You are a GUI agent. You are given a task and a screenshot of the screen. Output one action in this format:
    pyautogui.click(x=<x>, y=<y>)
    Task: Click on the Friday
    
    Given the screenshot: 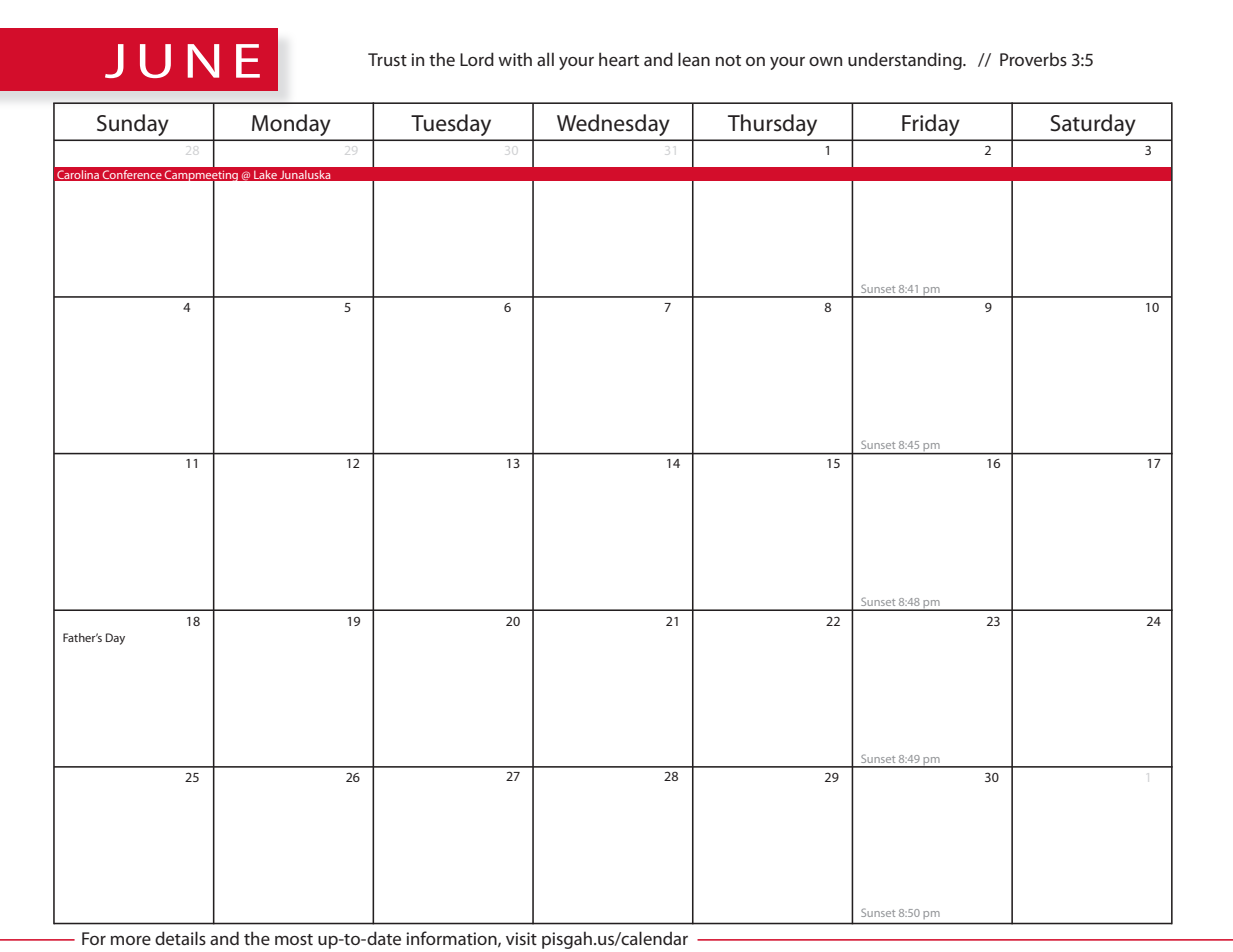 What is the action you would take?
    pyautogui.click(x=931, y=125)
